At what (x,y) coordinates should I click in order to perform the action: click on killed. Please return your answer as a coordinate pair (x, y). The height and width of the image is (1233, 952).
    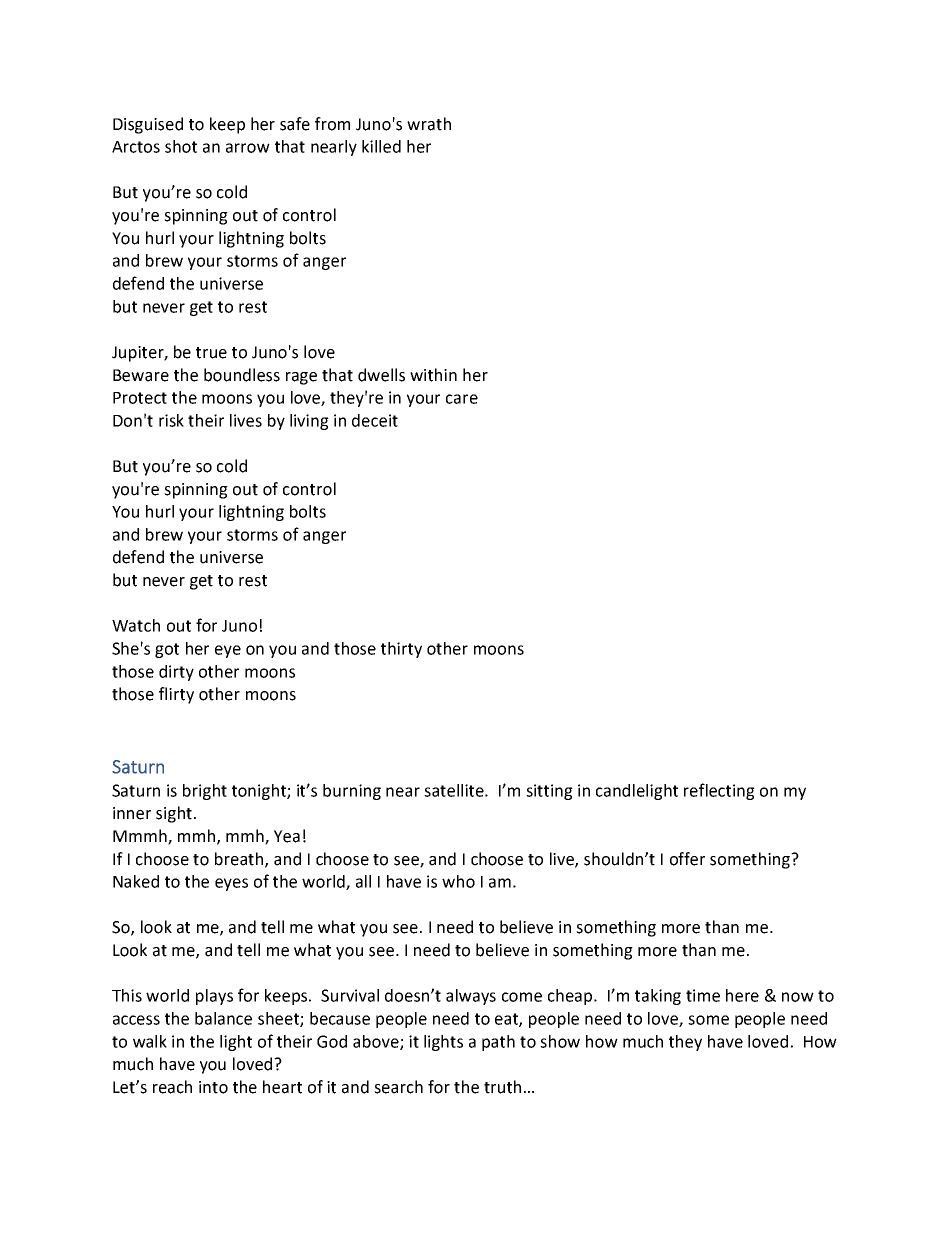
    Looking at the image, I should click on (381, 146).
